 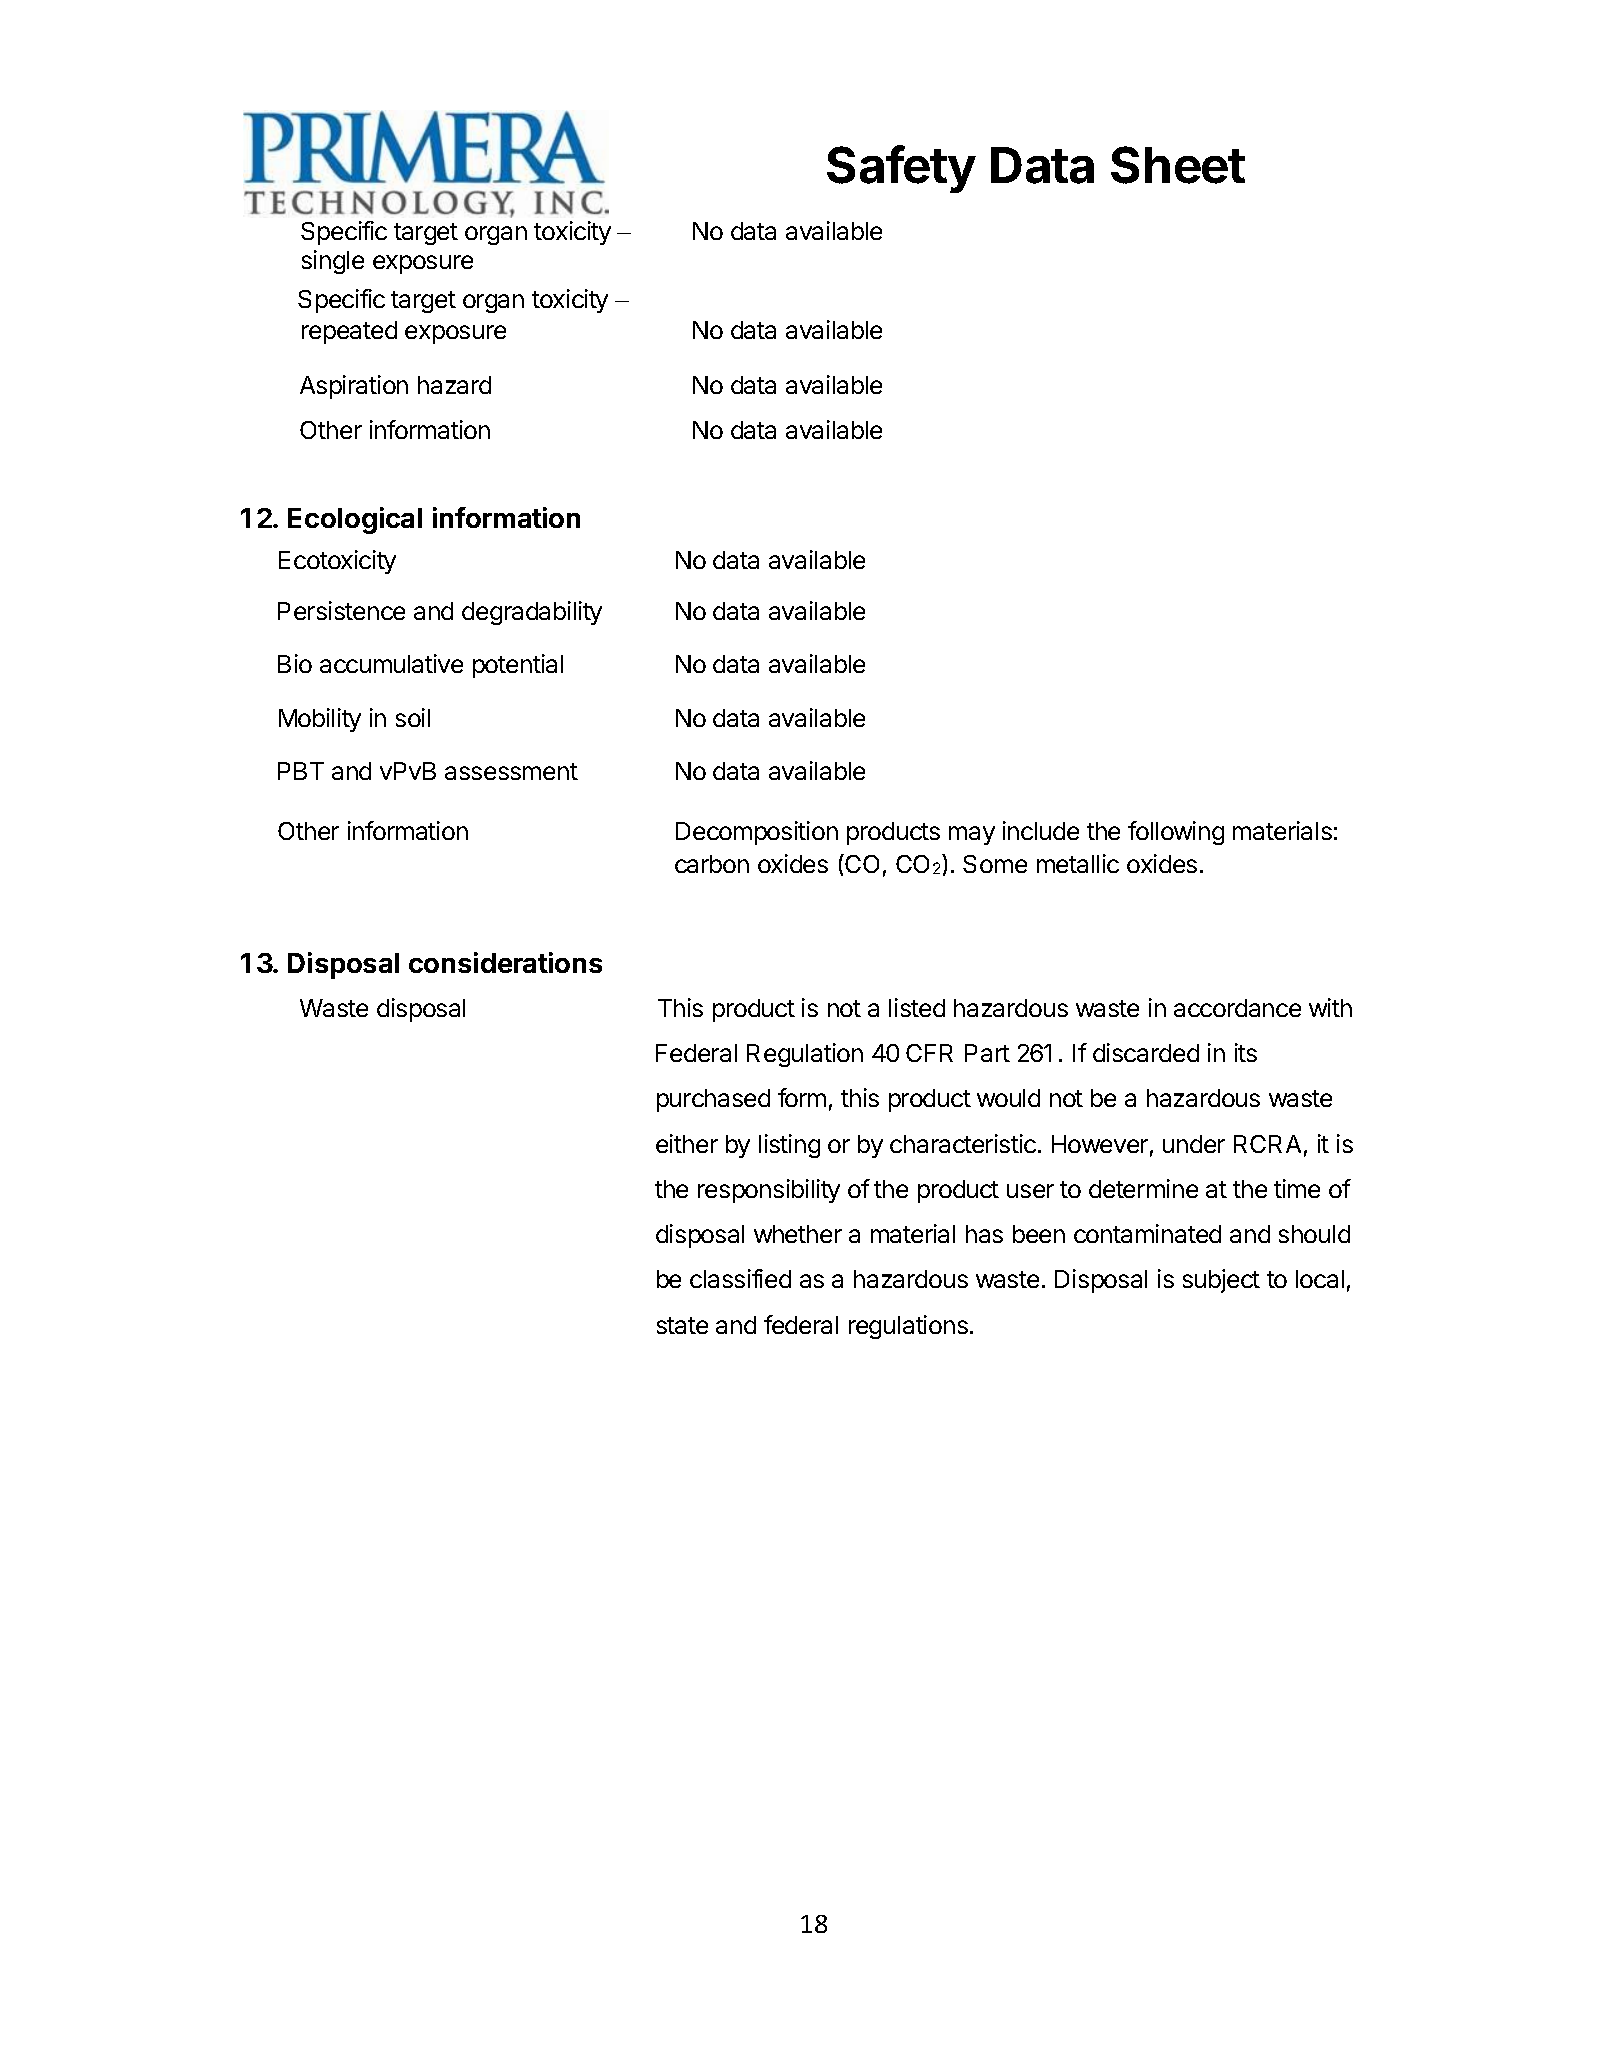 I want to click on state, so click(x=682, y=1325).
